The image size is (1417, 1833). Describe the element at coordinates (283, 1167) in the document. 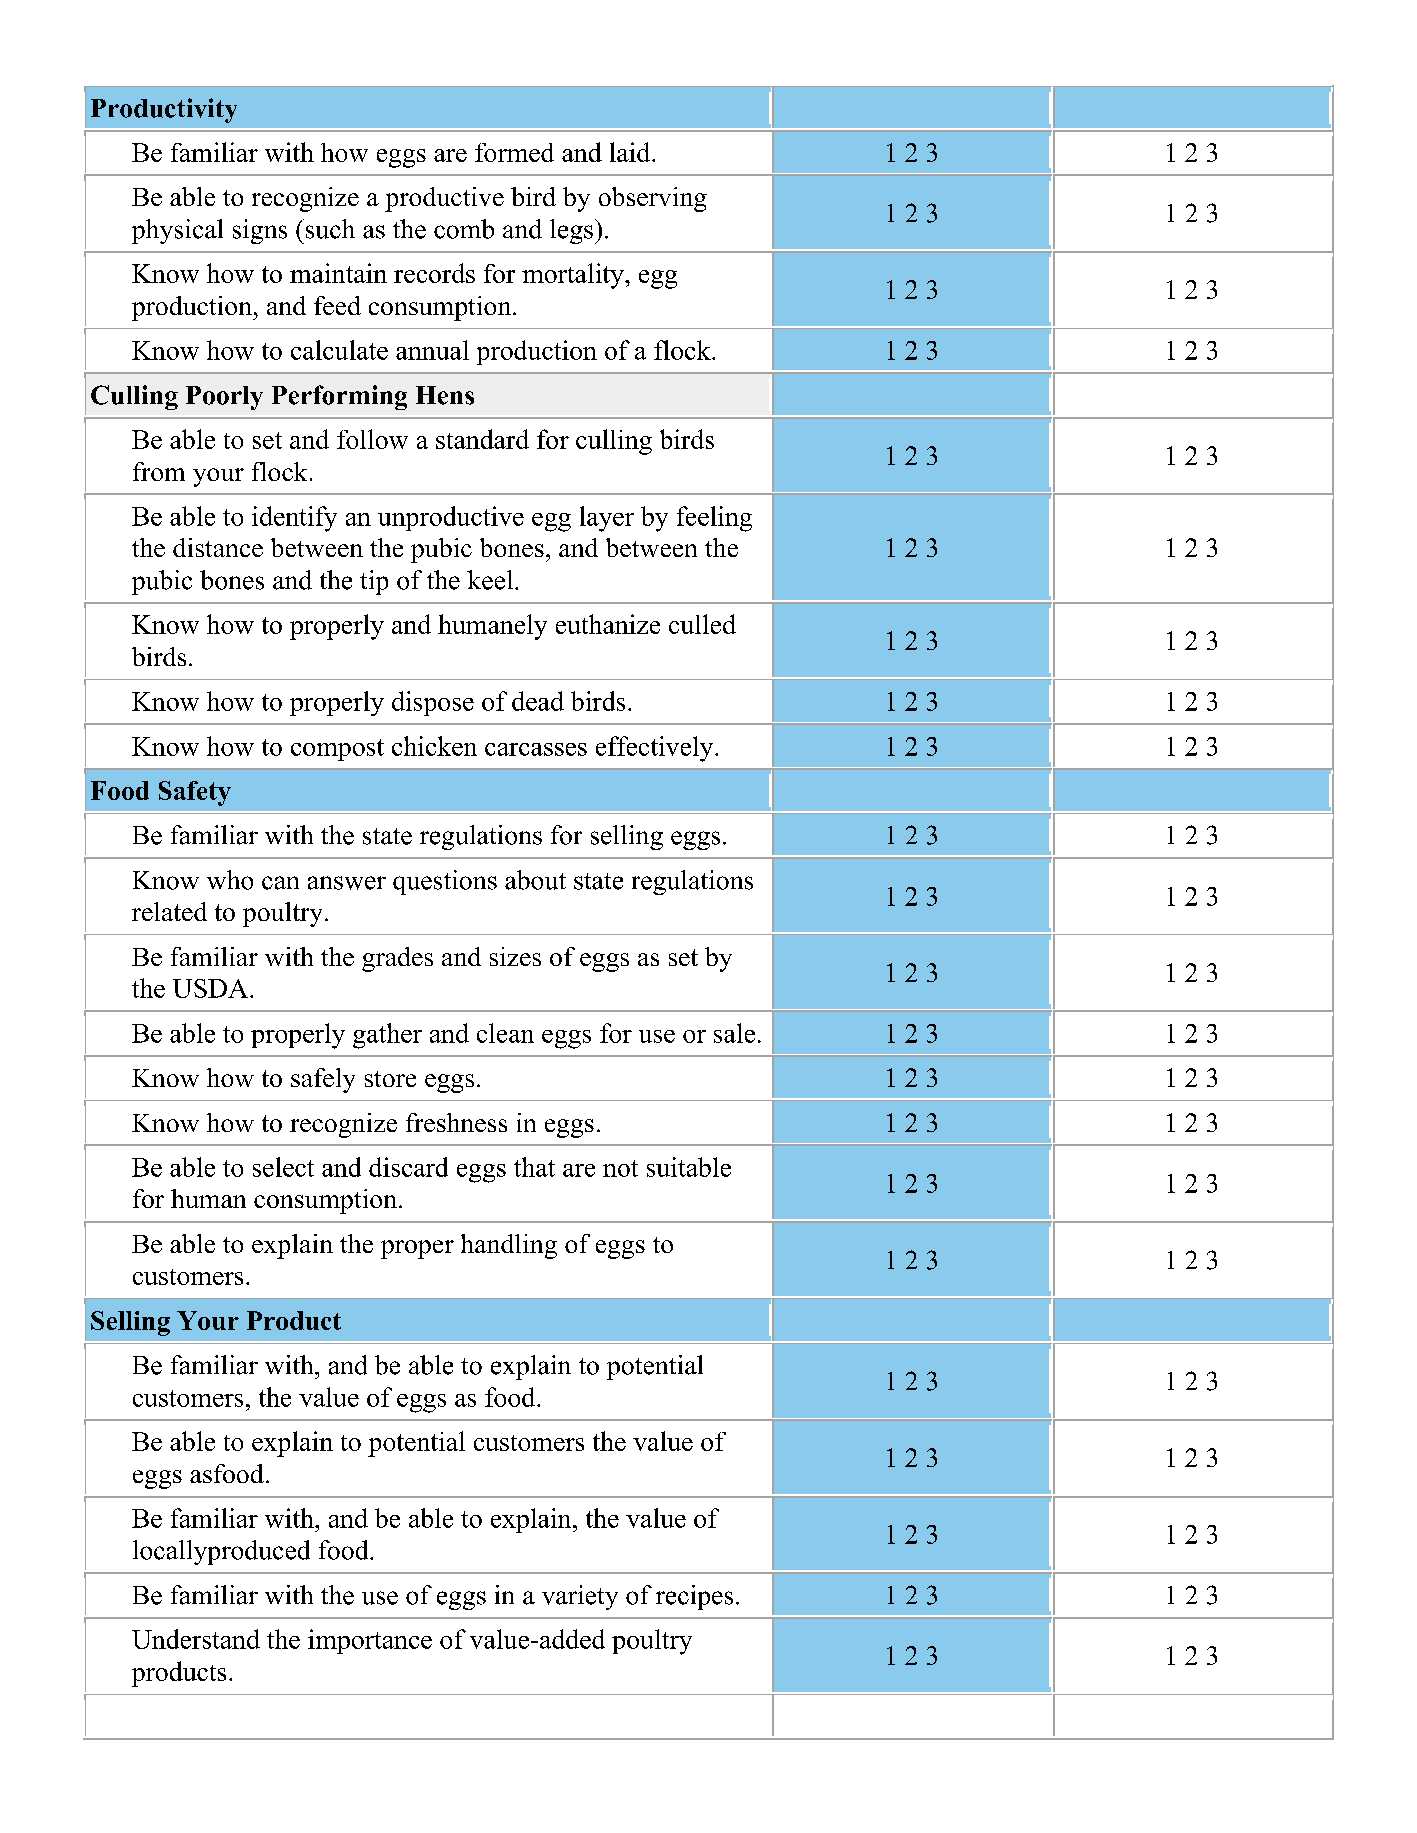

I see `select` at that location.
